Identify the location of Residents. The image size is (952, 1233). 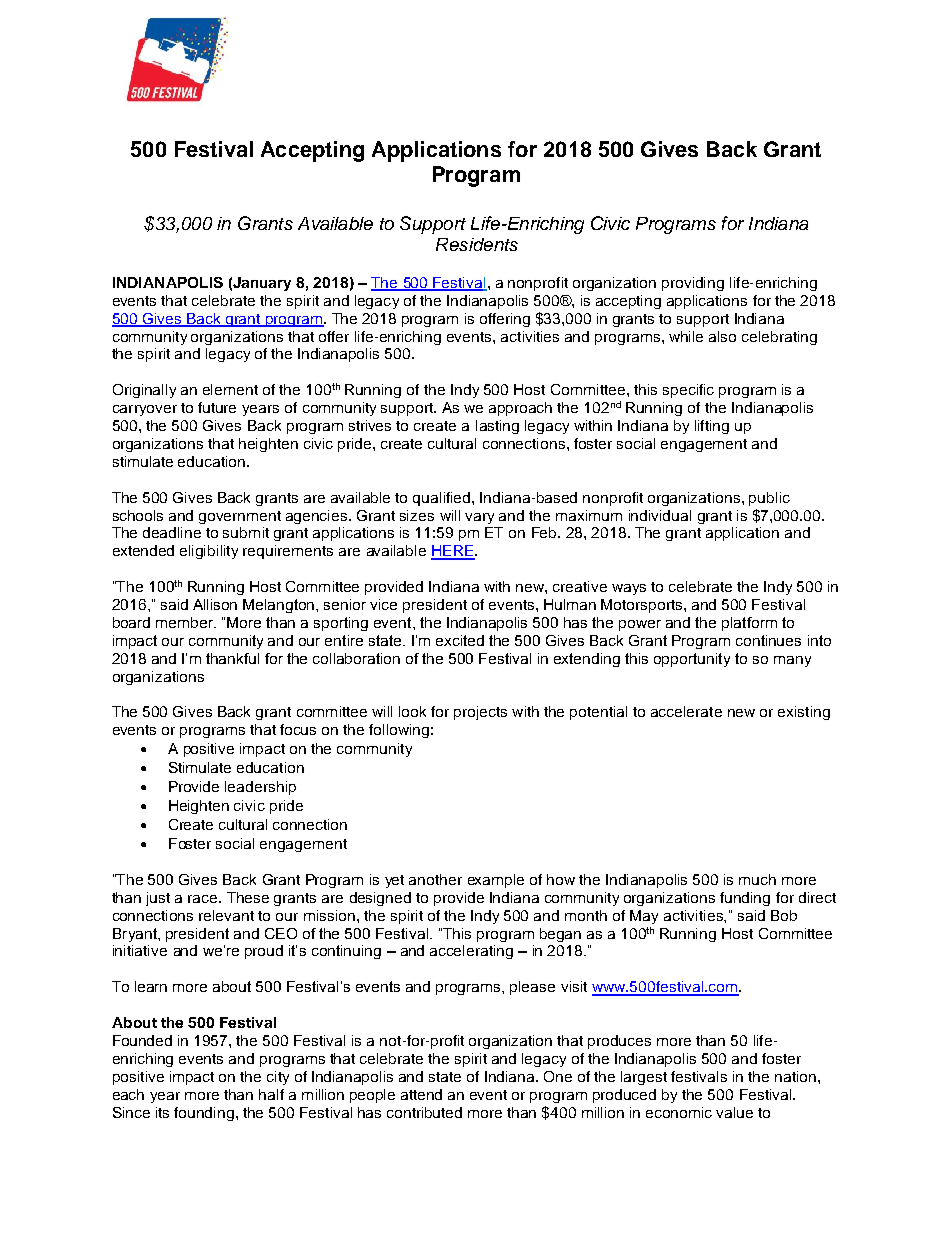
(477, 244).
